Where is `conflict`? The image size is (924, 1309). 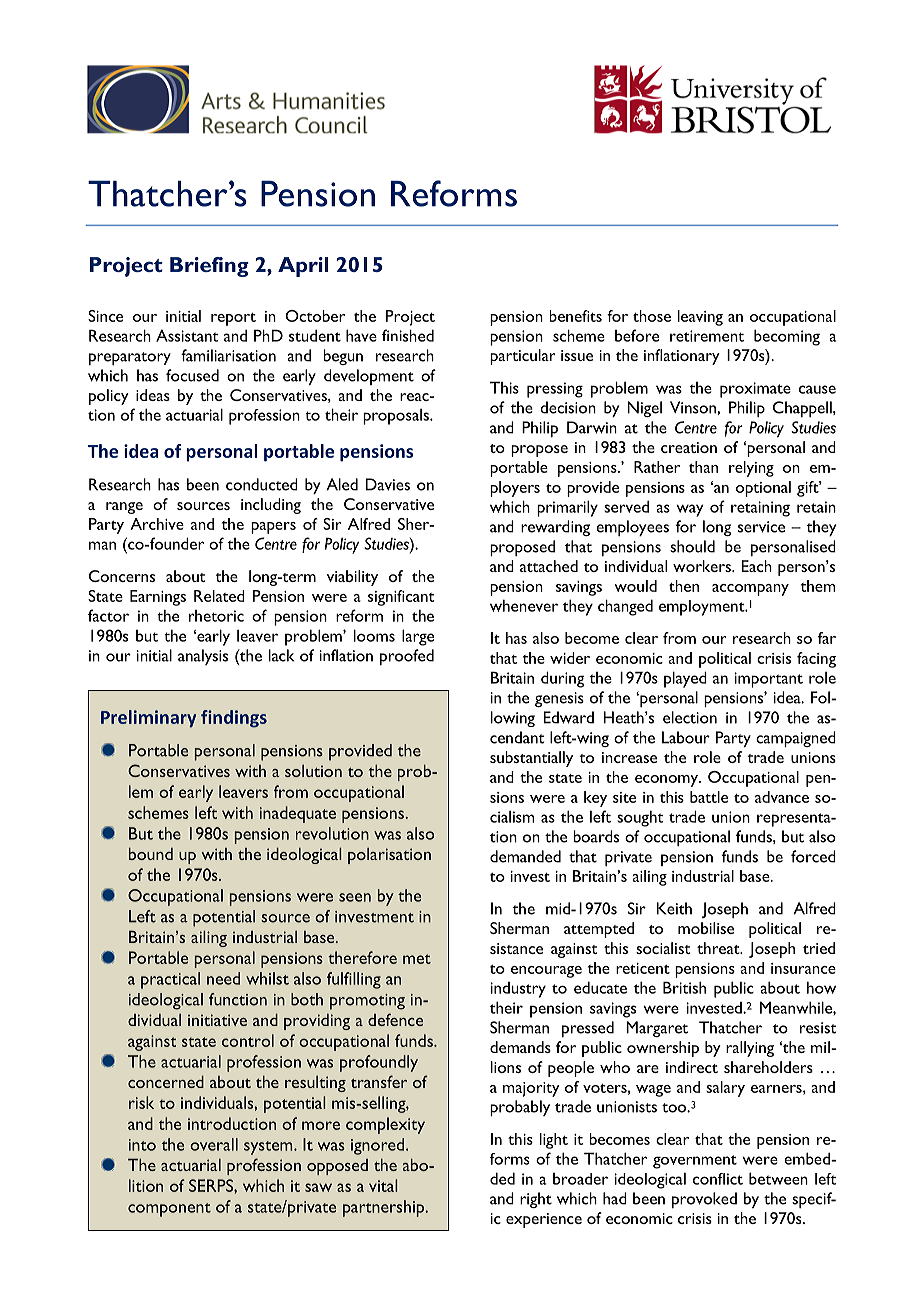 conflict is located at coordinates (718, 1179).
